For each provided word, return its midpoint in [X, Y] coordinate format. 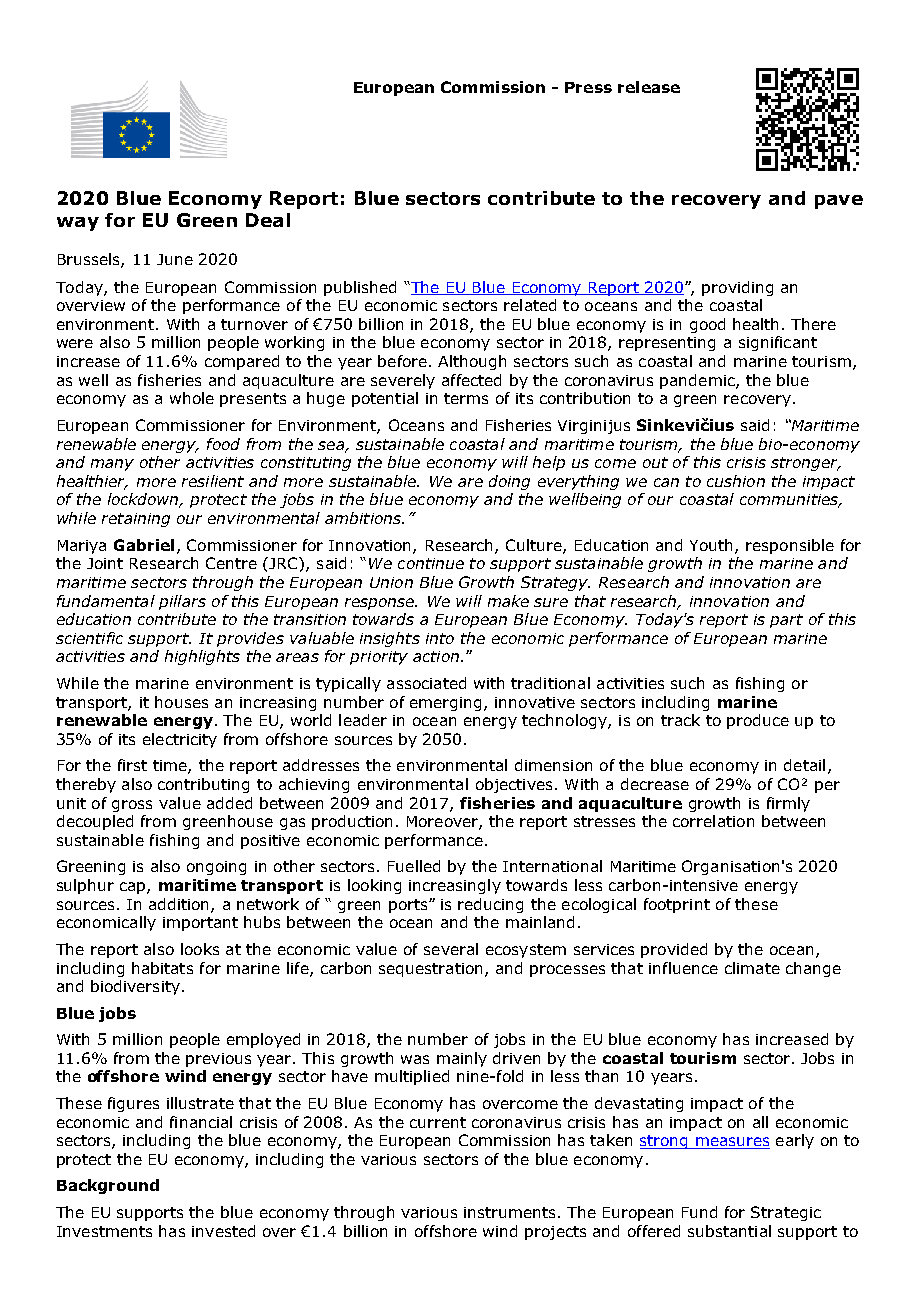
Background [108, 1186]
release [649, 87]
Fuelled [414, 866]
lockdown [144, 500]
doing [509, 482]
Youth [713, 546]
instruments [509, 1212]
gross [132, 806]
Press [588, 87]
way [78, 224]
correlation [713, 821]
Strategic [786, 1213]
